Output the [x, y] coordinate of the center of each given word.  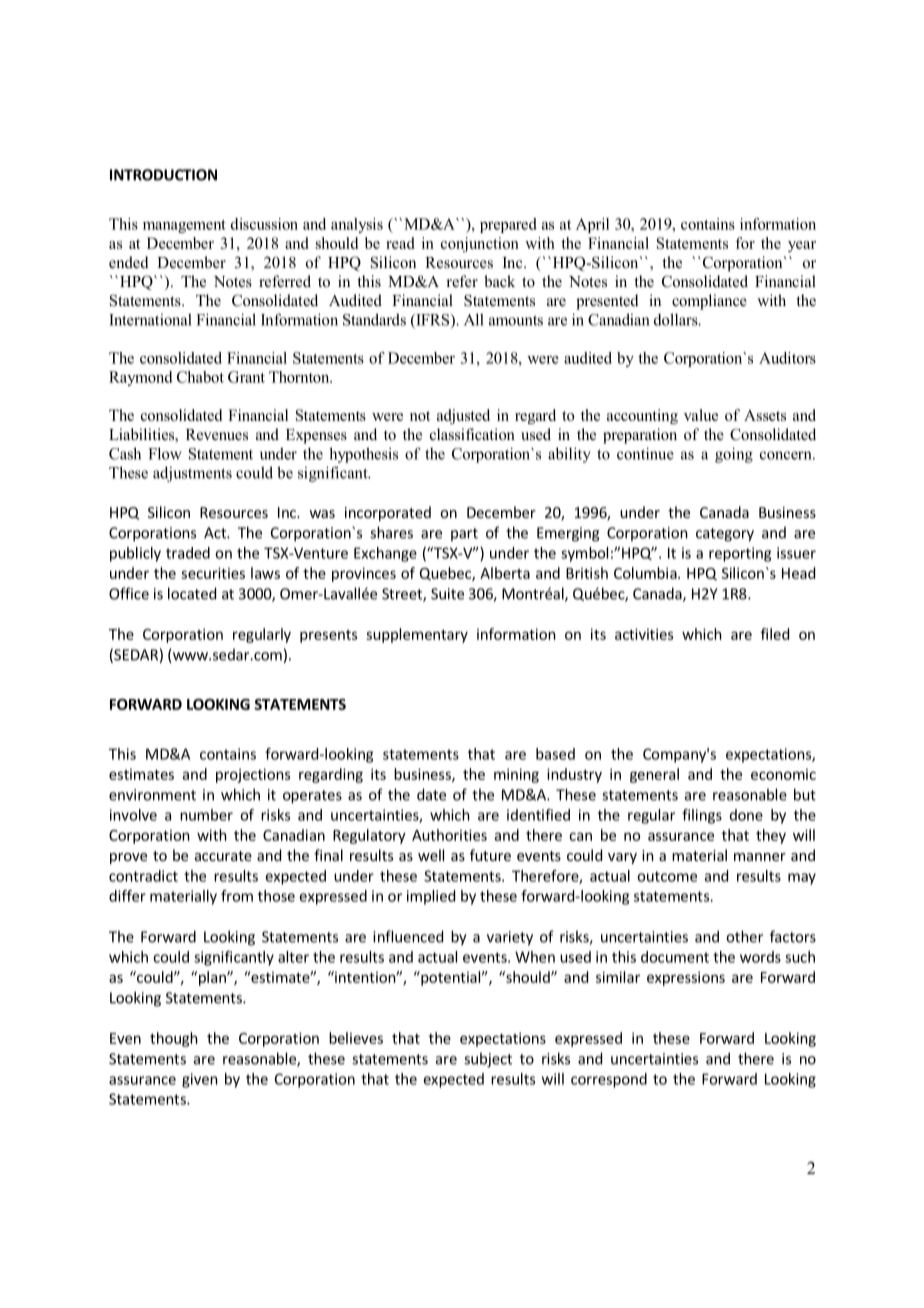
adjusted [463, 416]
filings [702, 816]
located [192, 593]
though [174, 1039]
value [701, 415]
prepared [508, 225]
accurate [223, 856]
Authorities [449, 835]
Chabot [200, 377]
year [802, 246]
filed [775, 634]
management [184, 226]
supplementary [417, 635]
